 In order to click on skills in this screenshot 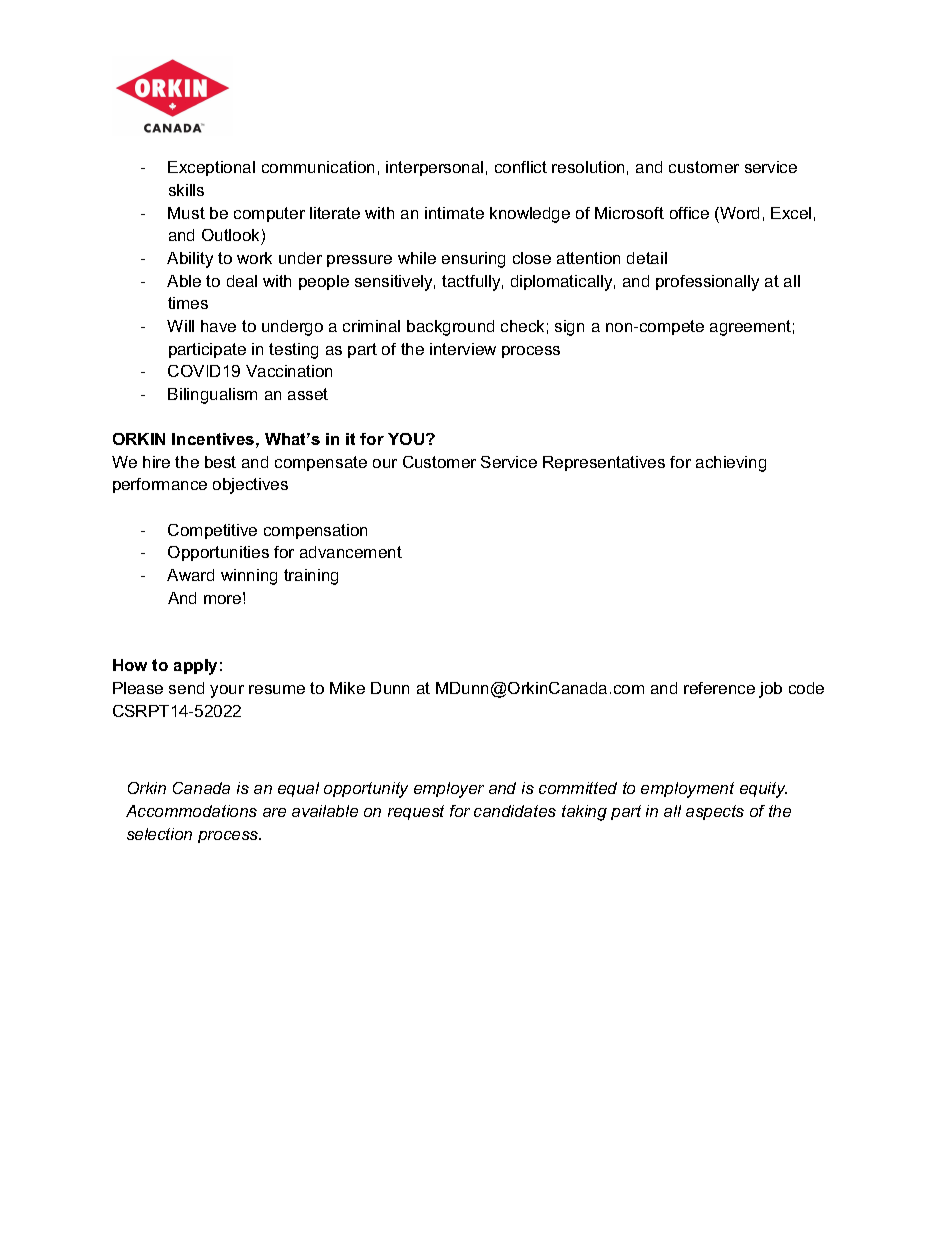, I will do `click(186, 190)`.
